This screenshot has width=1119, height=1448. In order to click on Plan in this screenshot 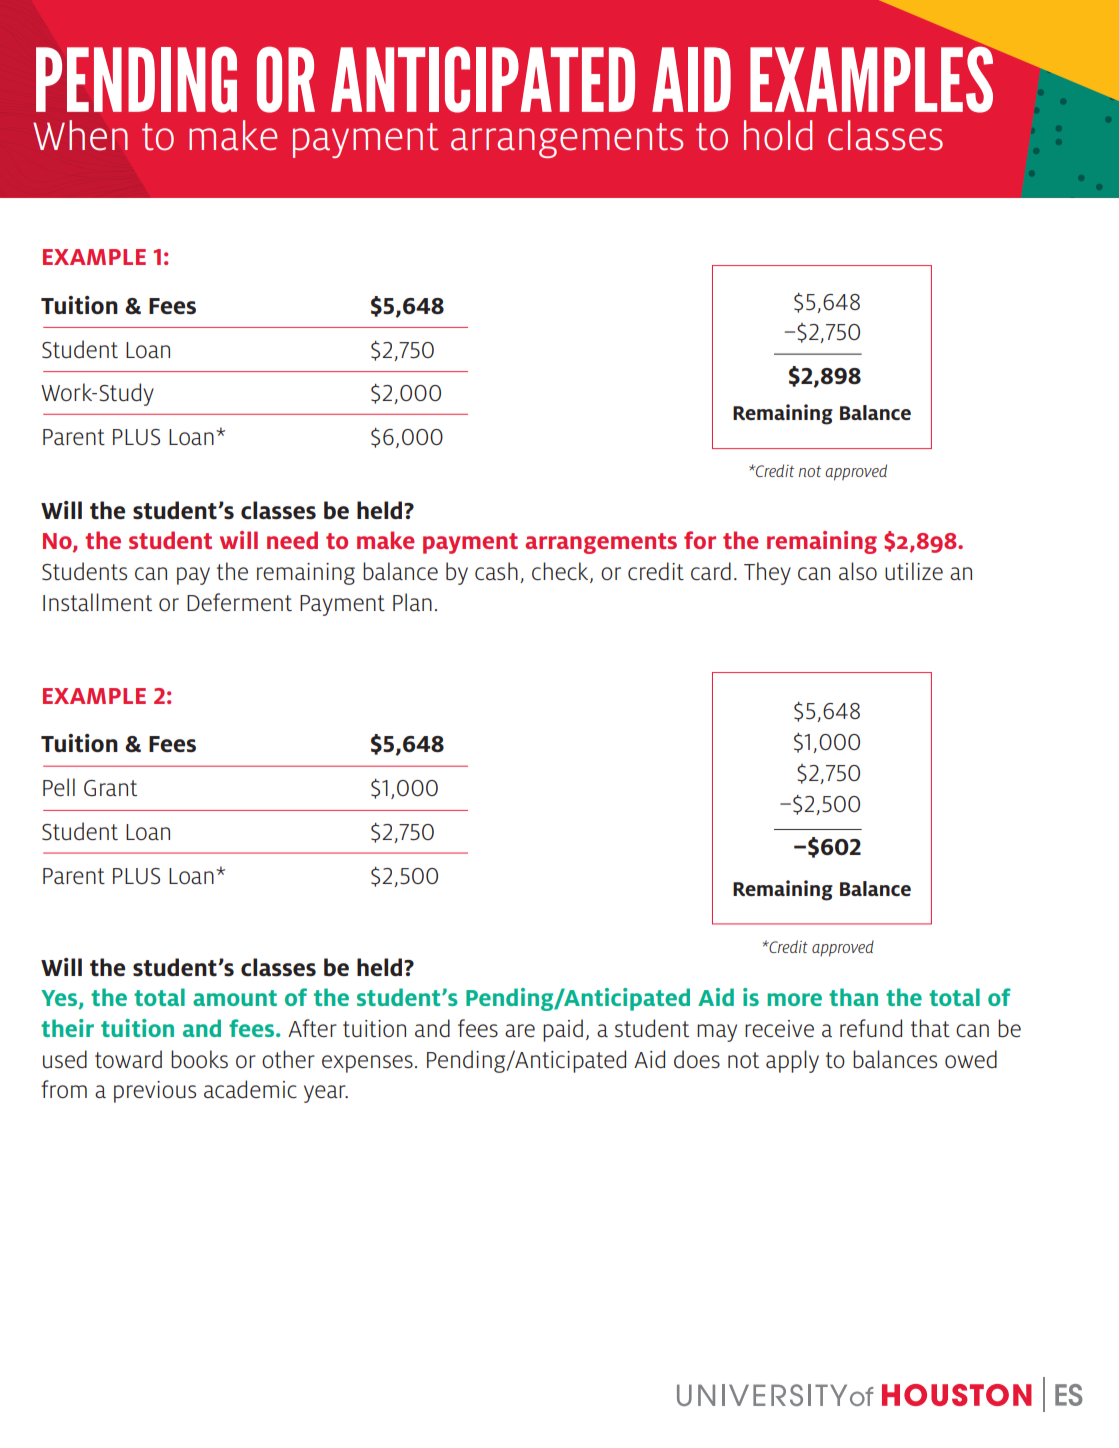, I will do `click(412, 602)`.
